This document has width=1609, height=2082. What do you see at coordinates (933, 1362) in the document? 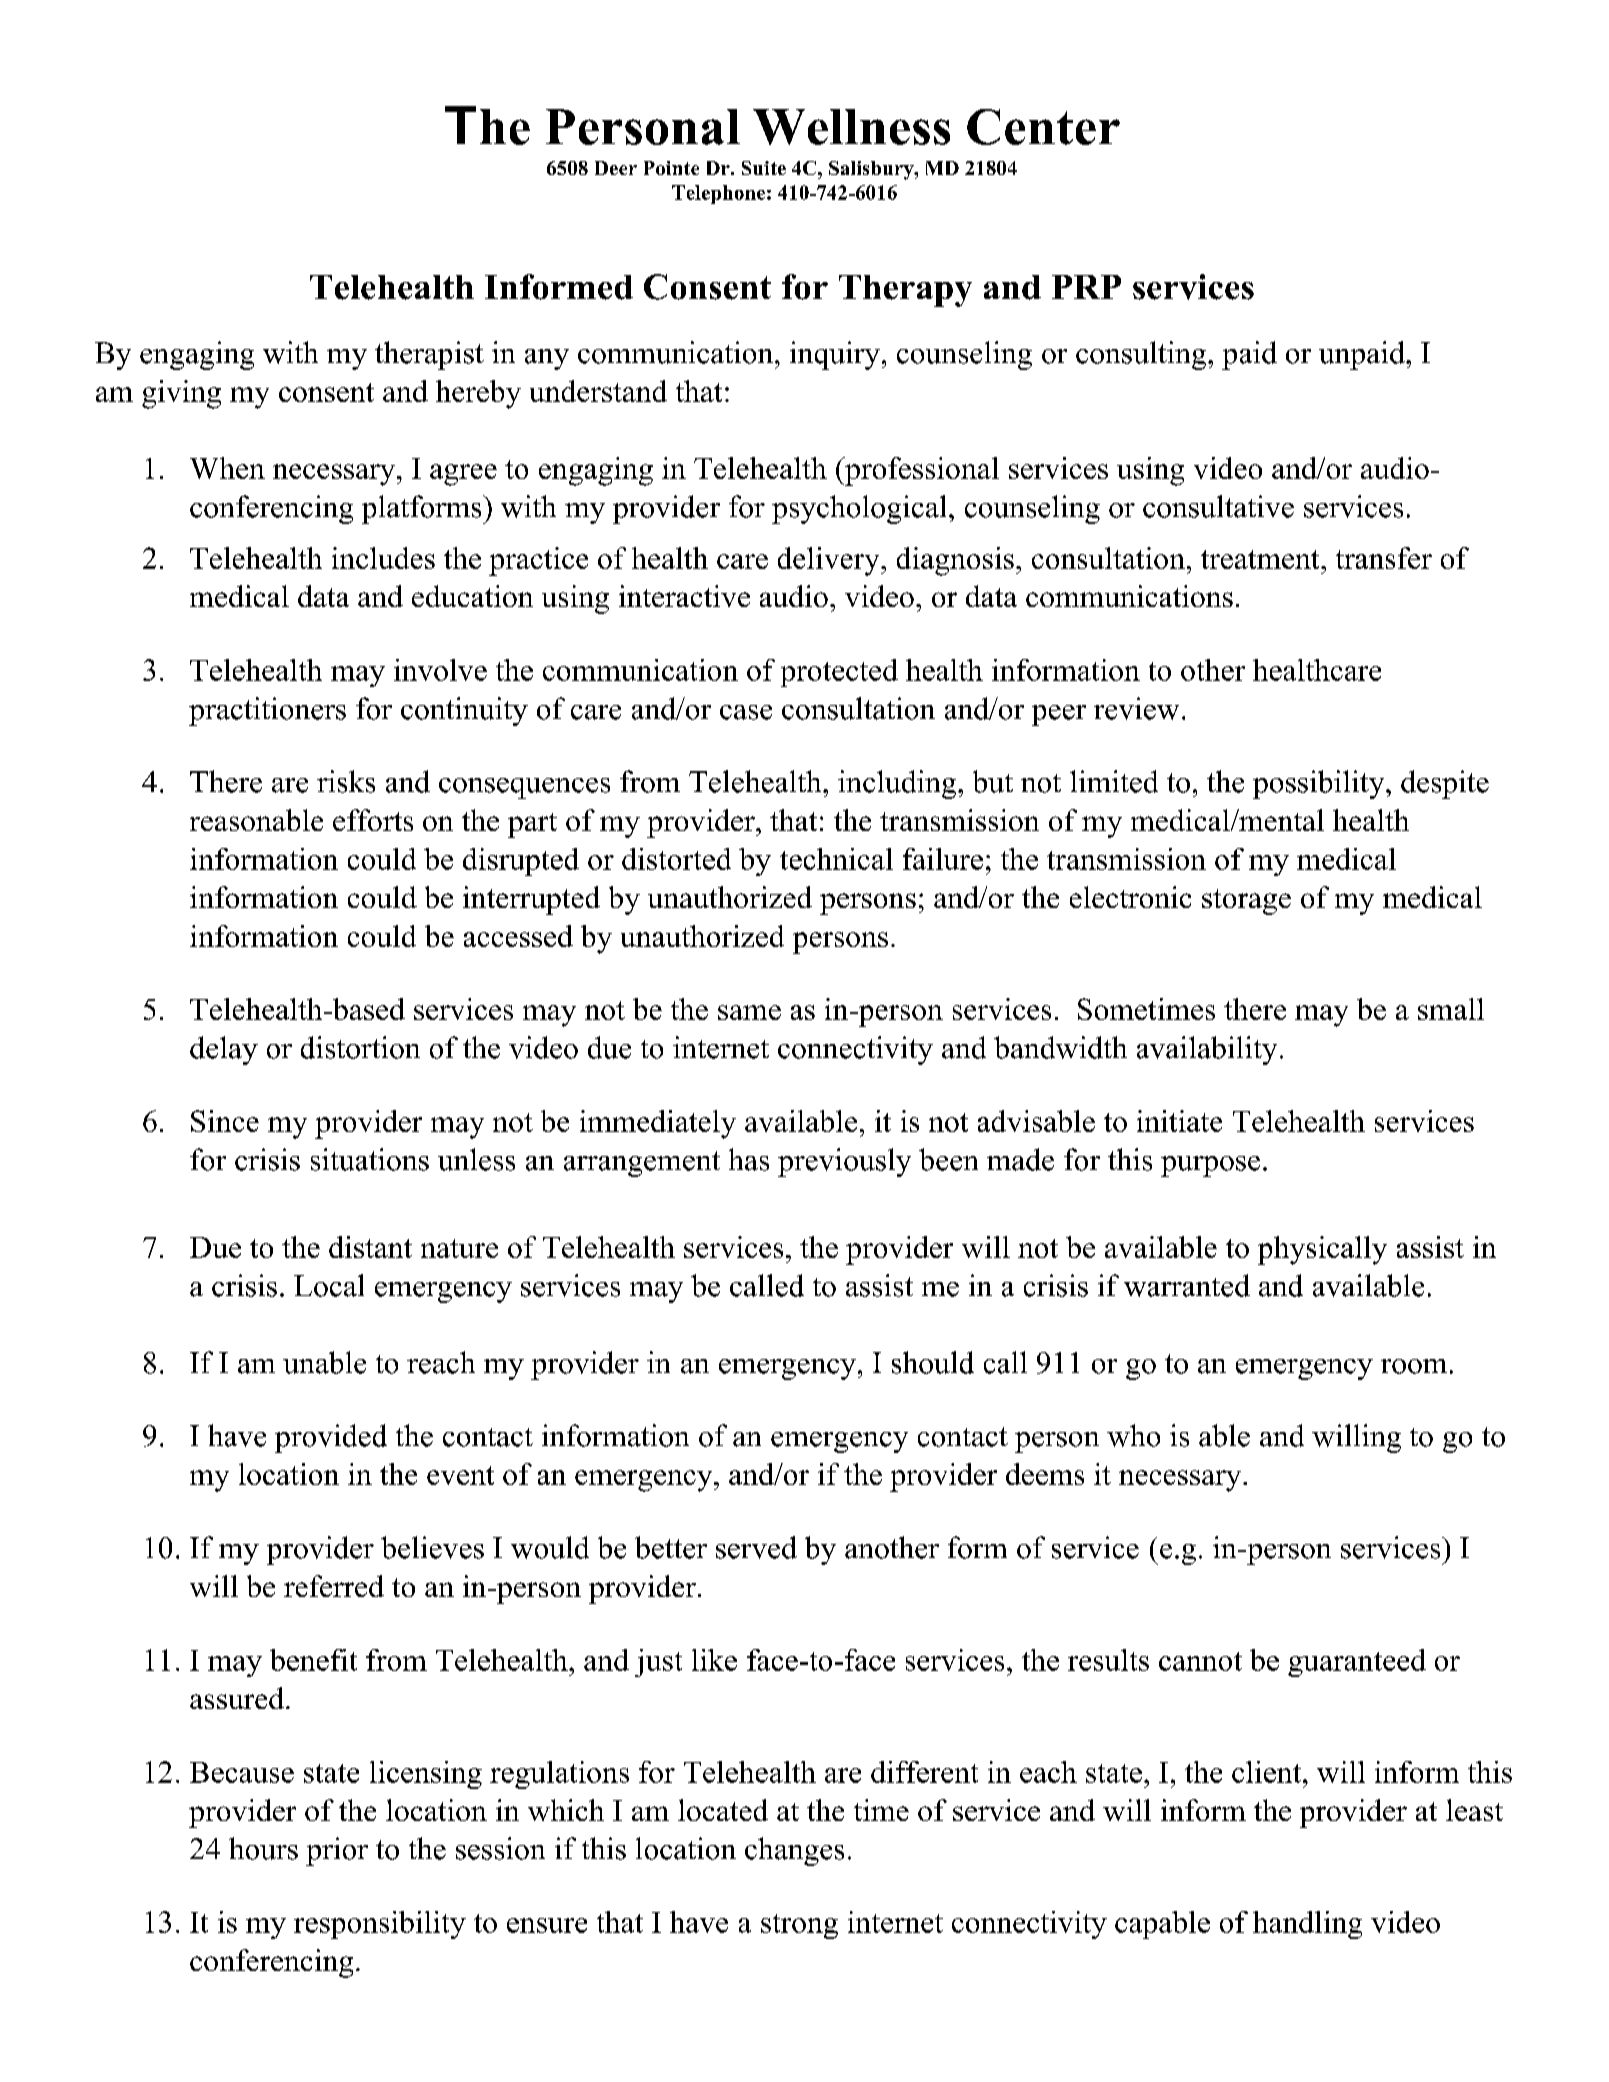
I see `should` at bounding box center [933, 1362].
